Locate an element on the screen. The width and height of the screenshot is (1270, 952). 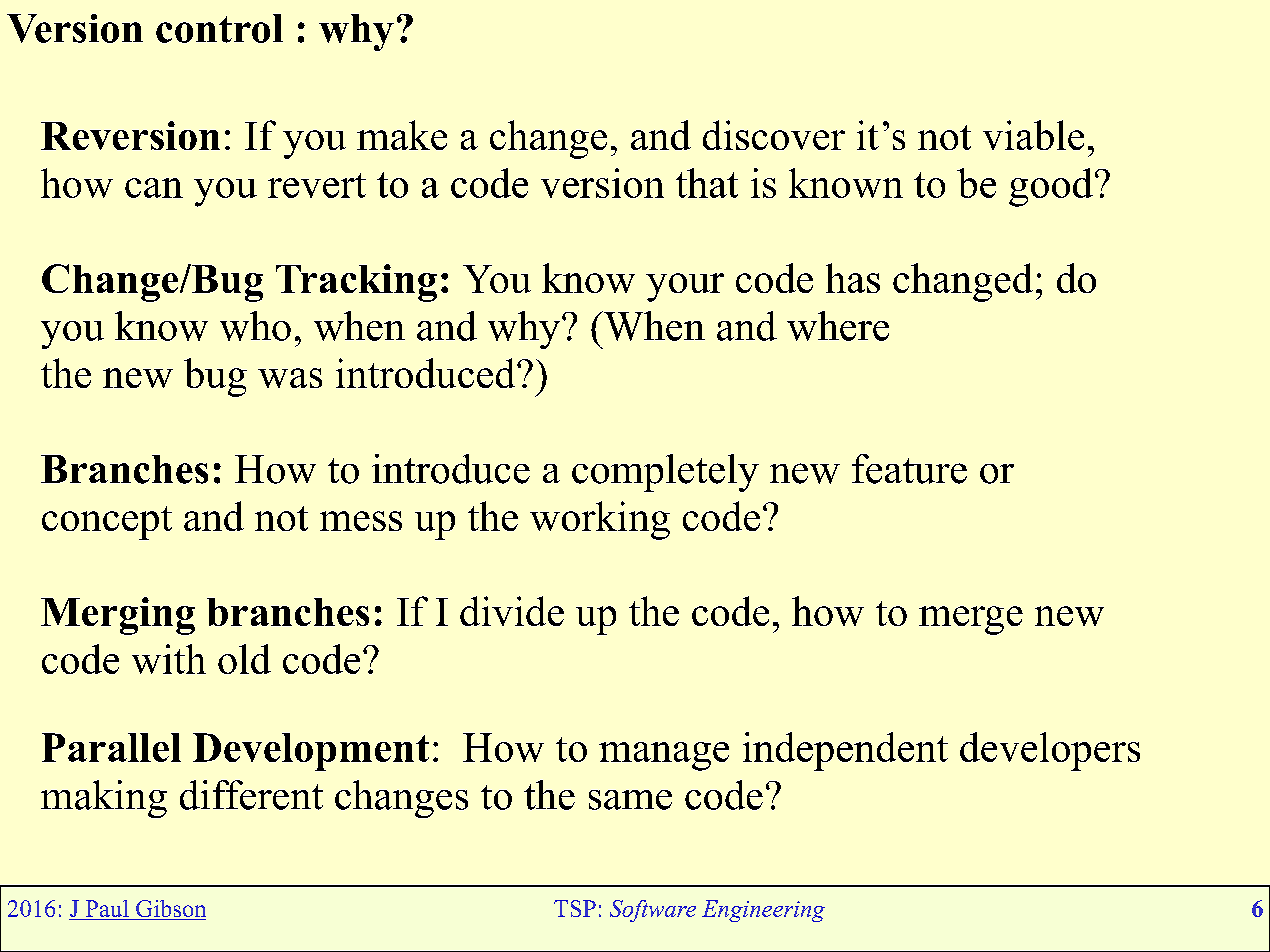
who is located at coordinates (255, 326).
